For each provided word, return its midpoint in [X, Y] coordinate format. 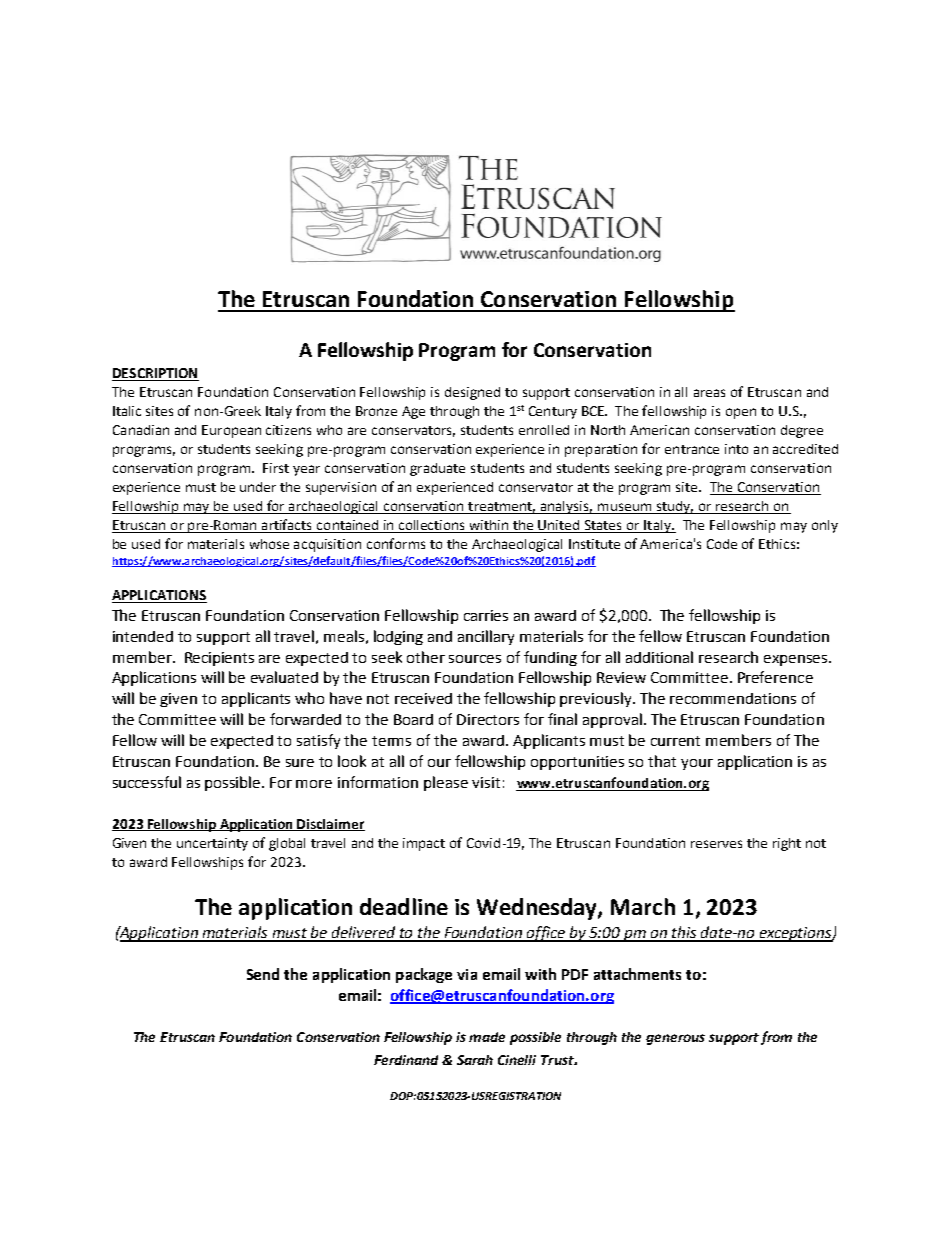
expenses [795, 660]
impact [424, 844]
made [487, 1037]
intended [143, 636]
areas [709, 393]
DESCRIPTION [155, 374]
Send [263, 974]
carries [486, 615]
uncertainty [212, 844]
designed [472, 393]
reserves [716, 844]
